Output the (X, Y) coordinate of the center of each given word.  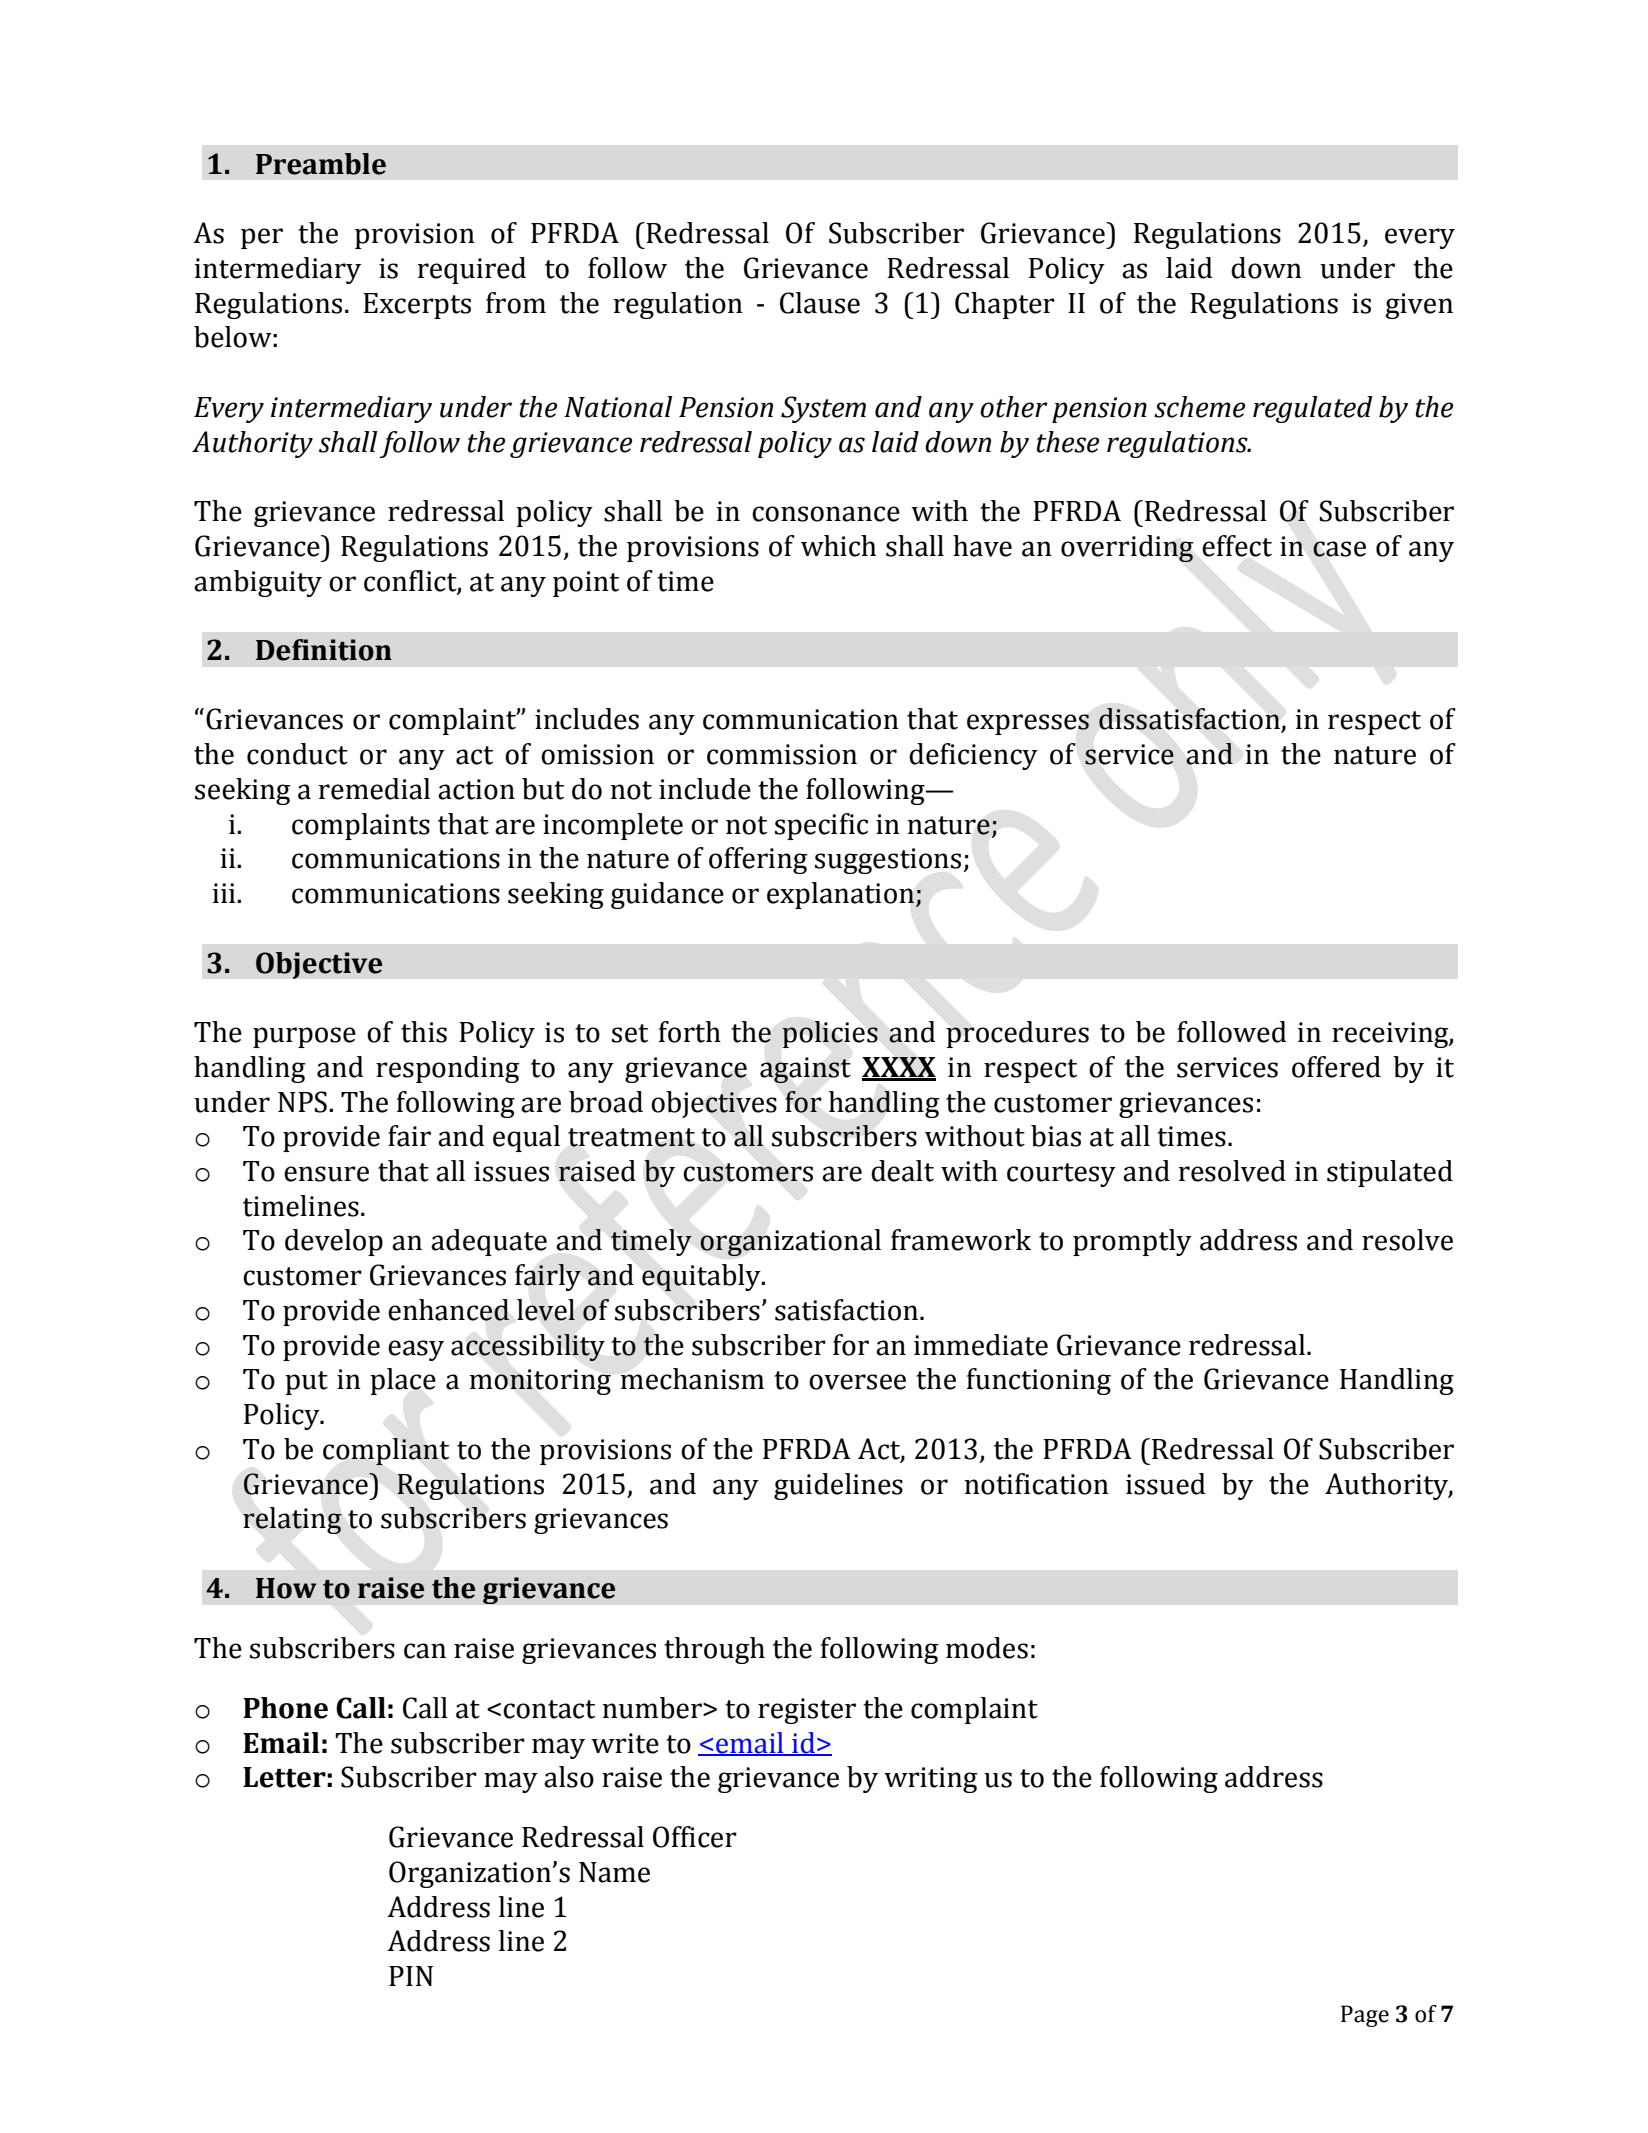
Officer (695, 1837)
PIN (411, 1976)
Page (1365, 2016)
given (1419, 306)
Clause (820, 303)
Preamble (321, 164)
